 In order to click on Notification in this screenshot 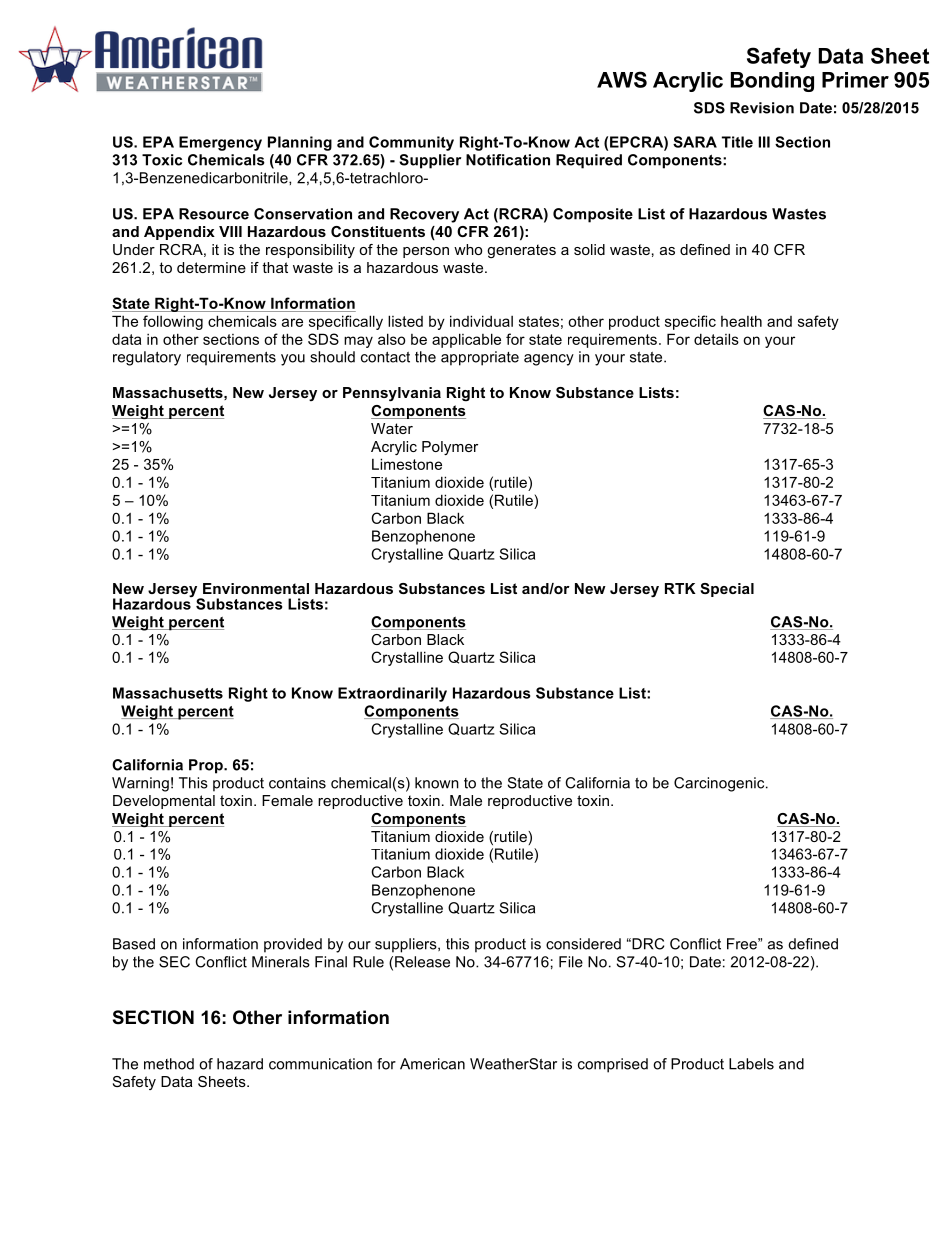, I will do `click(508, 160)`.
